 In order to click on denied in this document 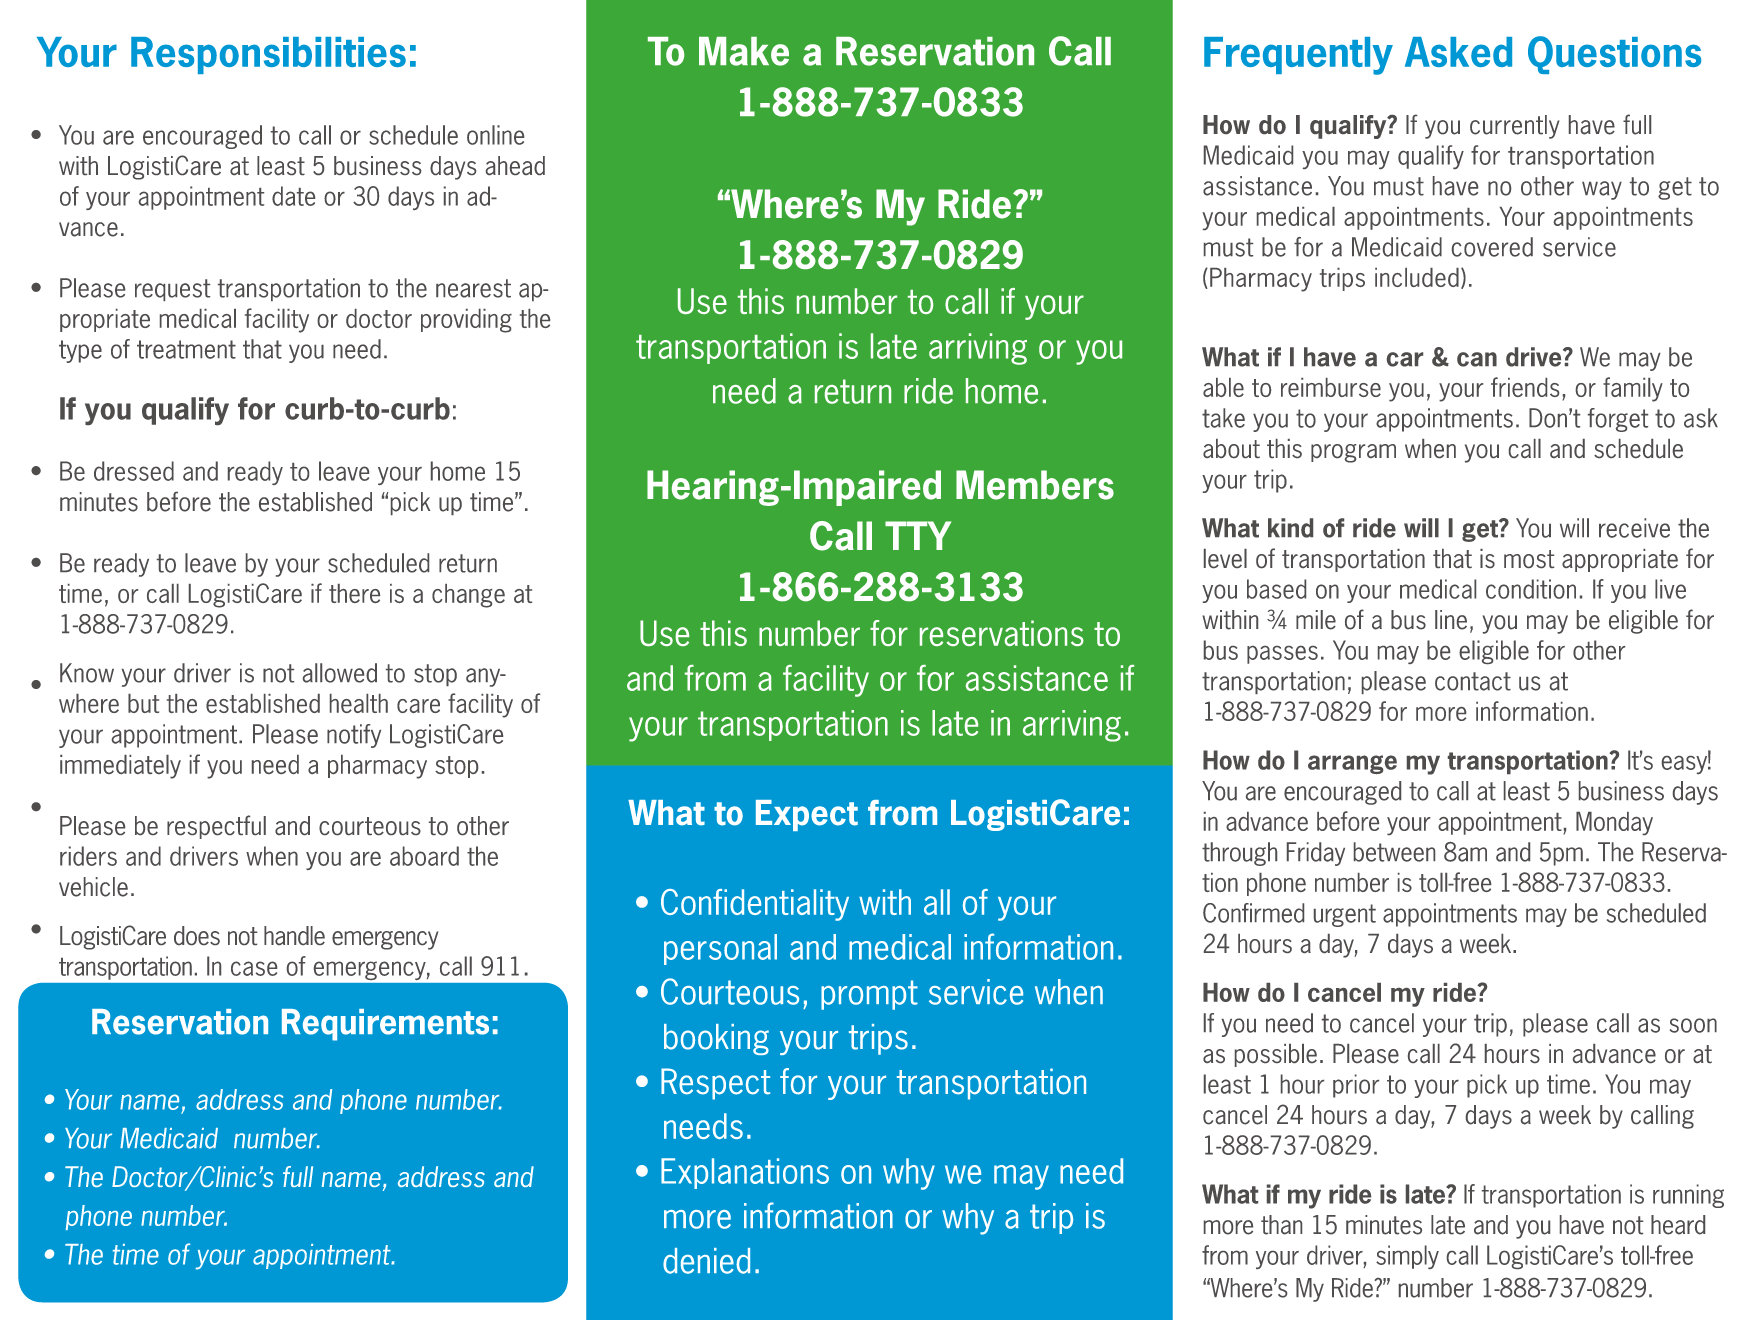, I will do `click(706, 1261)`.
